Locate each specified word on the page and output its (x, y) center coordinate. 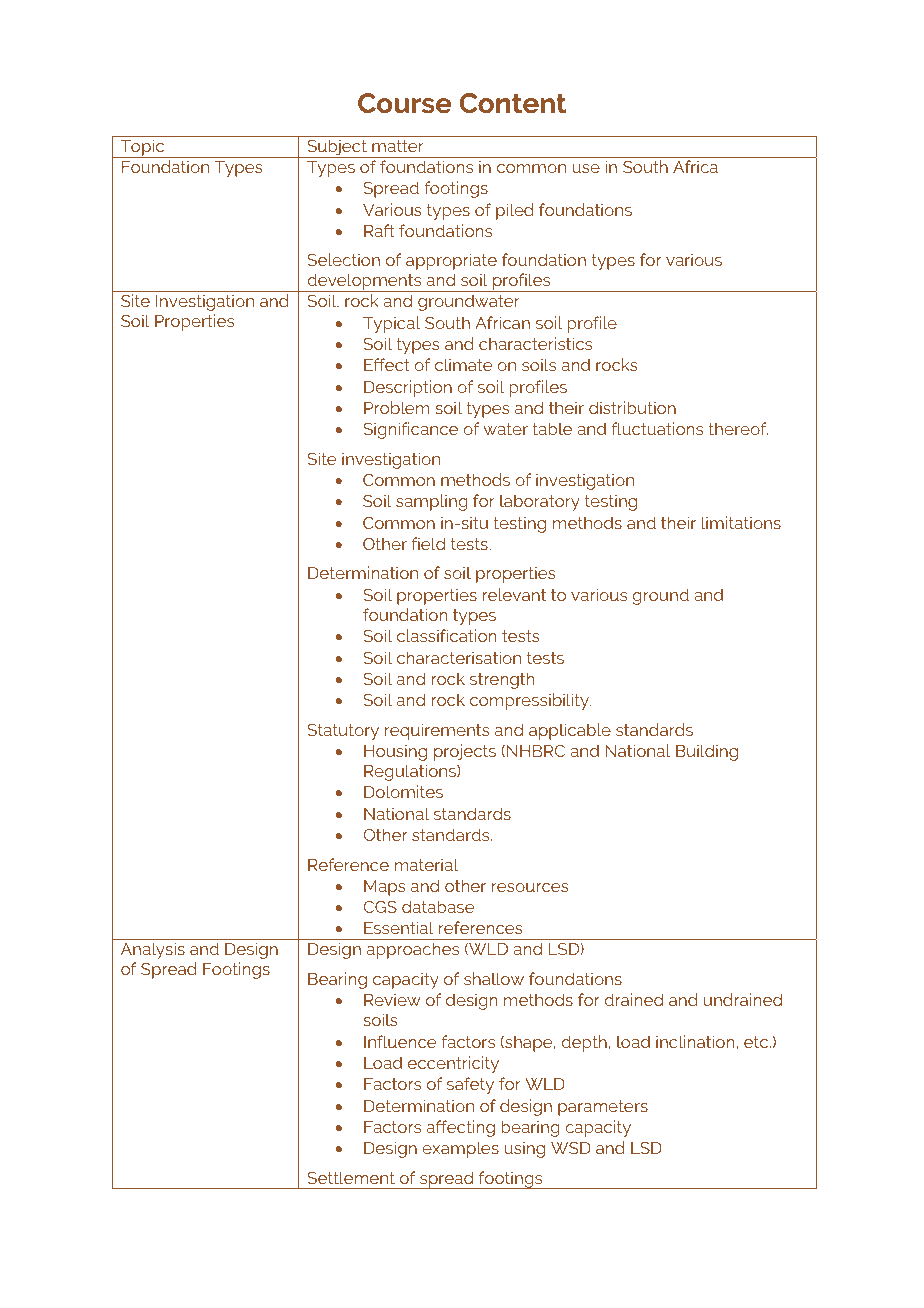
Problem (396, 407)
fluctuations (657, 428)
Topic (142, 148)
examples (460, 1149)
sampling (432, 502)
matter (398, 146)
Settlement (351, 1177)
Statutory (343, 732)
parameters (603, 1108)
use (586, 168)
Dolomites (403, 791)
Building (707, 752)
